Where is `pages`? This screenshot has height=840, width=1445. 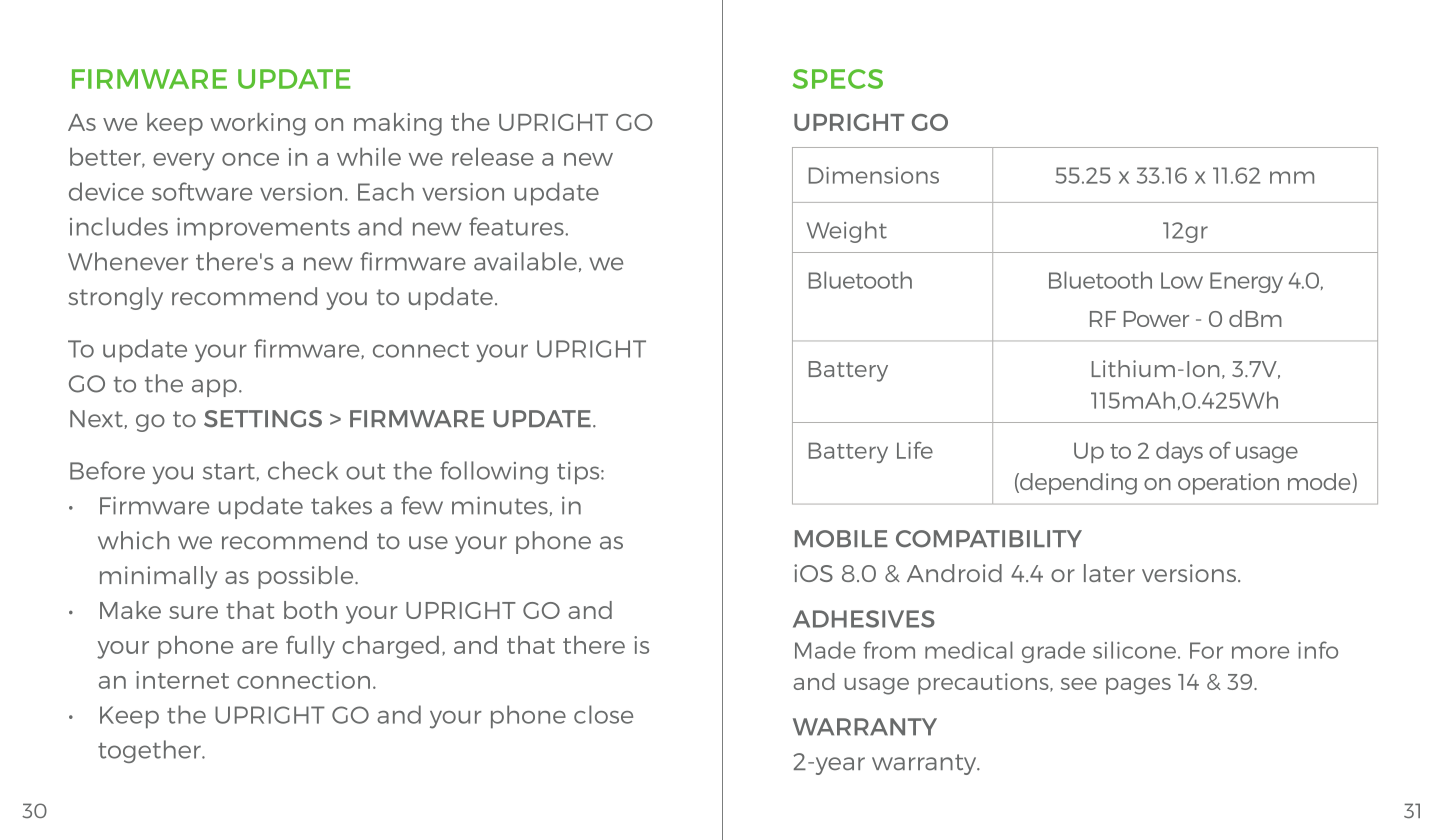
pages is located at coordinates (1138, 686).
